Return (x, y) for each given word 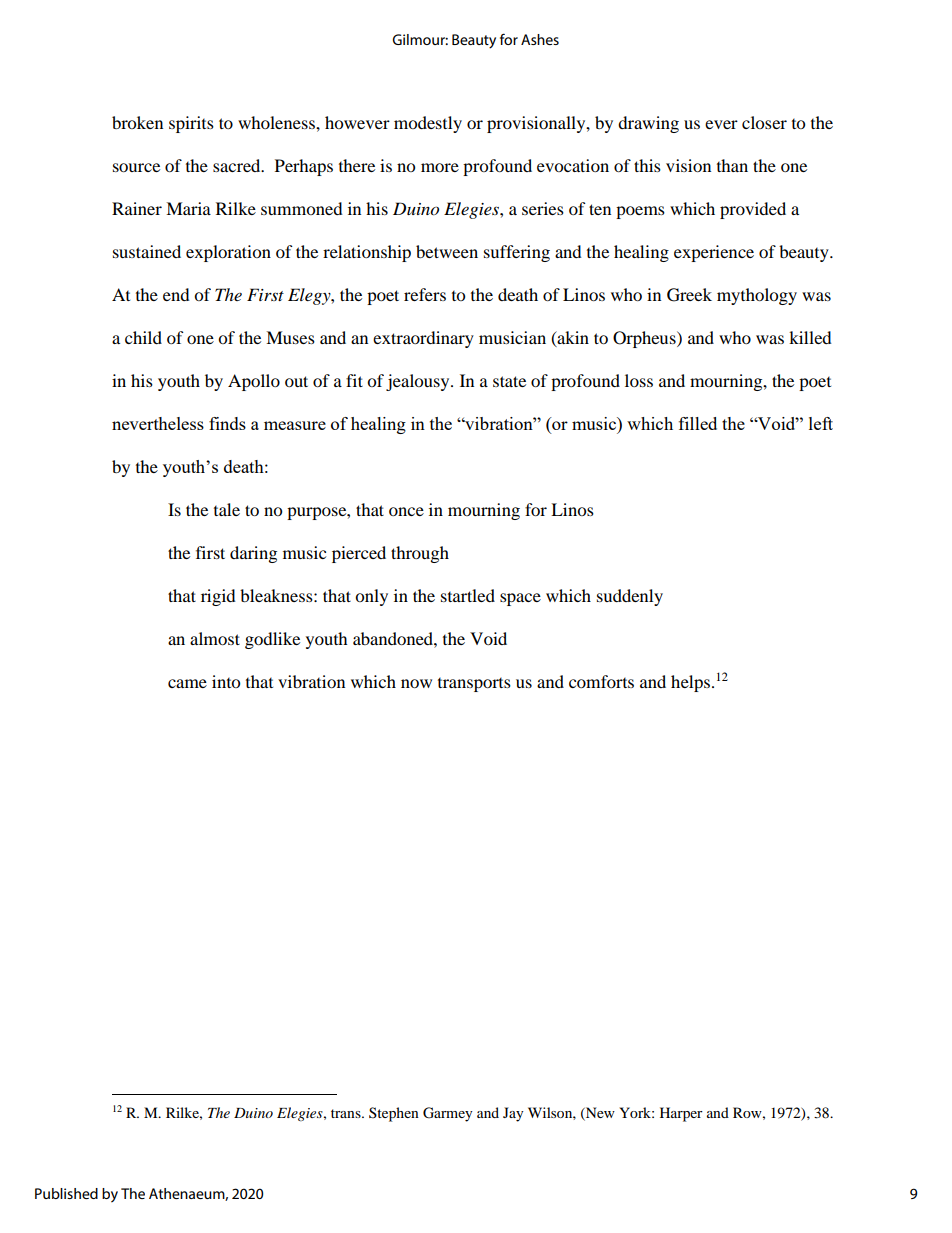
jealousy (419, 382)
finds (227, 423)
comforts (601, 681)
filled (698, 423)
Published (66, 1193)
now (416, 683)
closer (764, 122)
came (187, 683)
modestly (428, 124)
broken (137, 122)
